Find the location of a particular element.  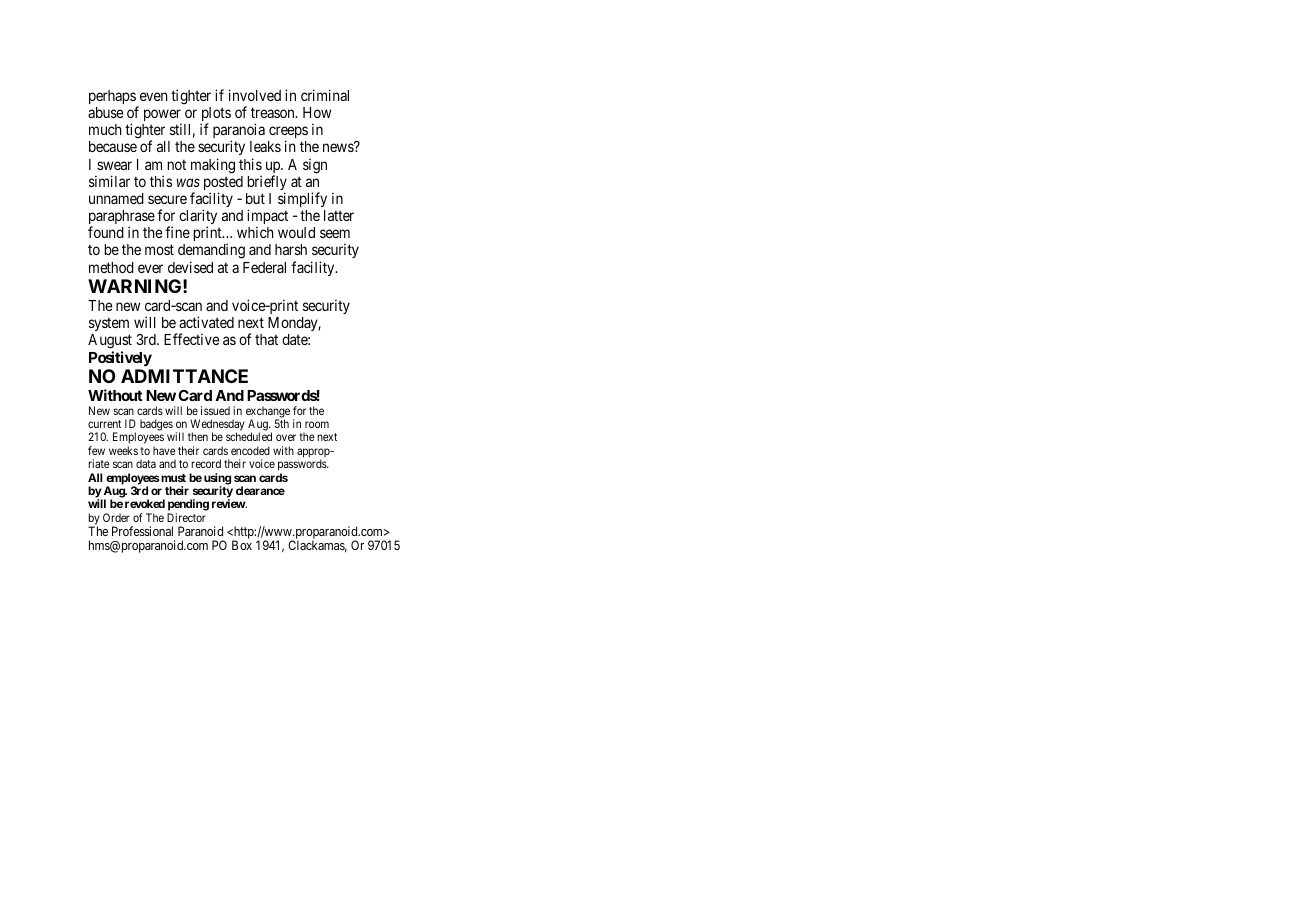

Positively is located at coordinates (120, 358).
